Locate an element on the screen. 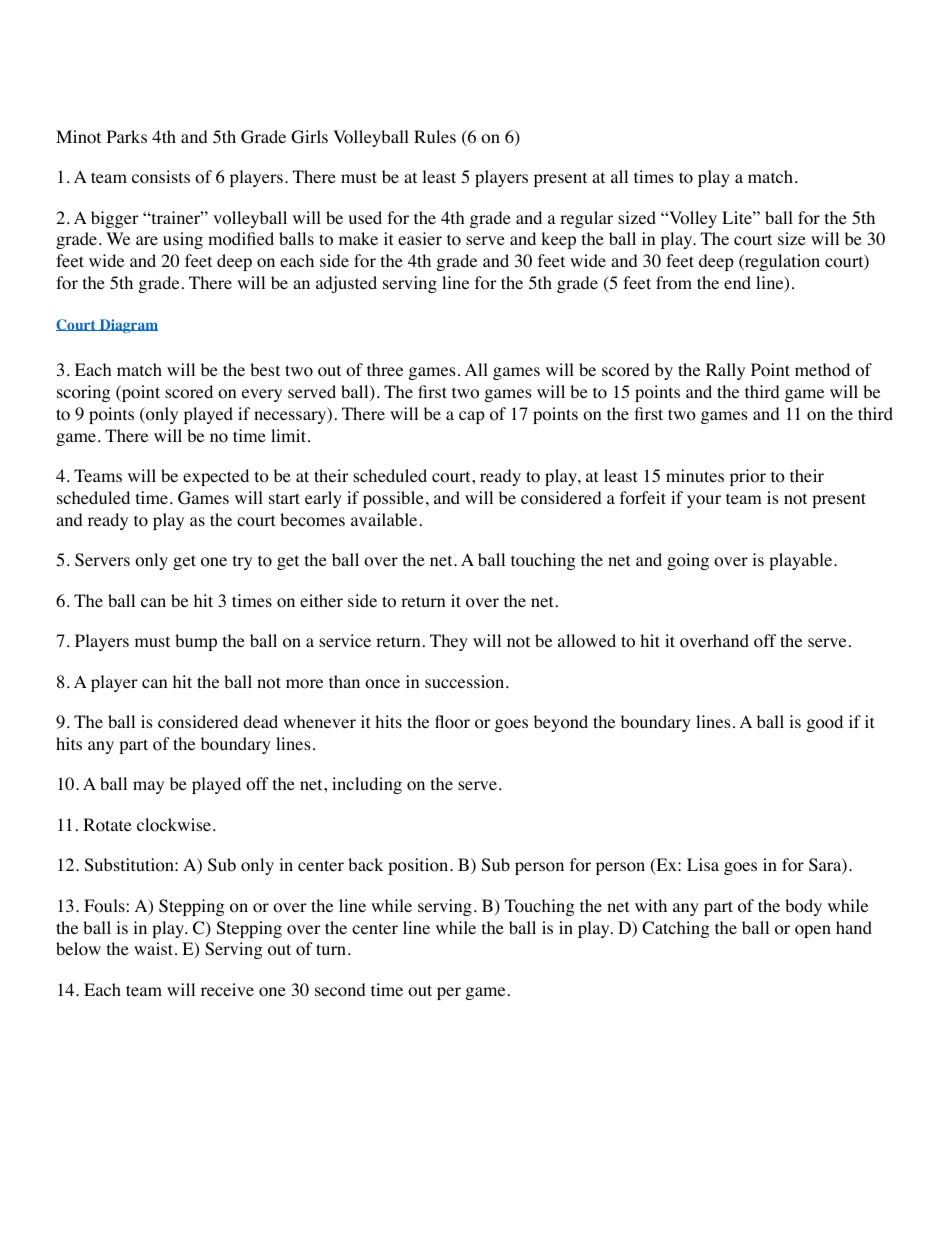 The height and width of the screenshot is (1233, 952). going is located at coordinates (688, 561).
